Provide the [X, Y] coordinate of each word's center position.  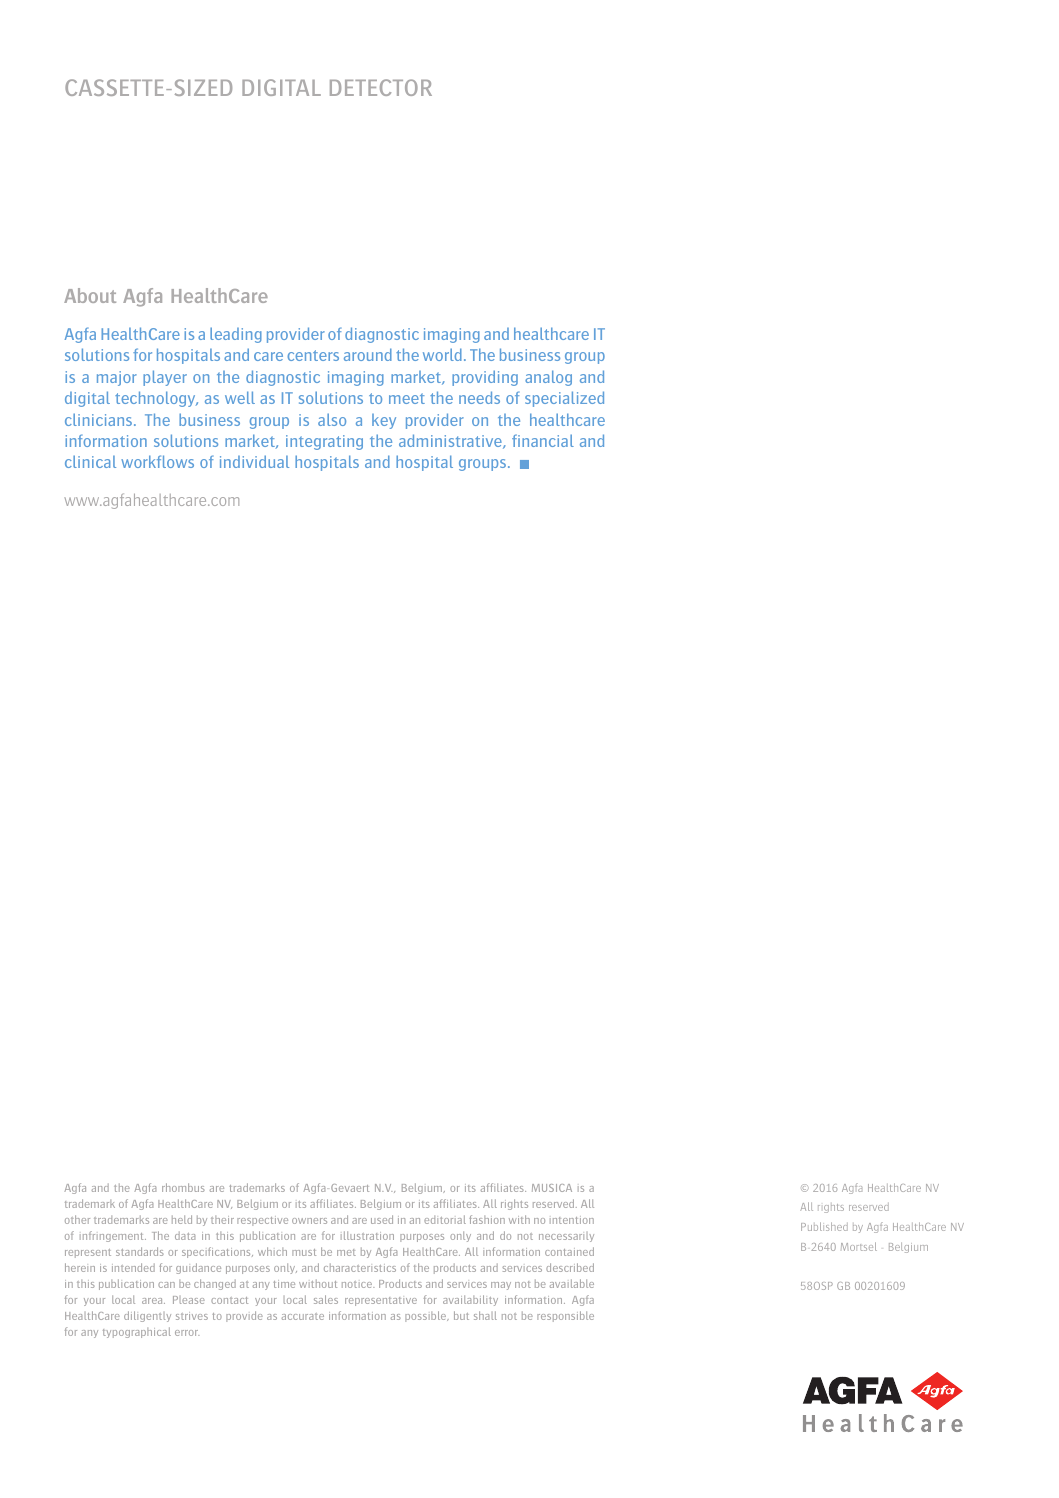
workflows [157, 461]
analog [548, 378]
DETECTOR [381, 87]
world [442, 354]
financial [543, 440]
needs [479, 397]
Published [824, 1226]
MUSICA [552, 1188]
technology [156, 399]
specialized [564, 399]
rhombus [183, 1187]
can [166, 1285]
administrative [451, 441]
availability [470, 1300]
